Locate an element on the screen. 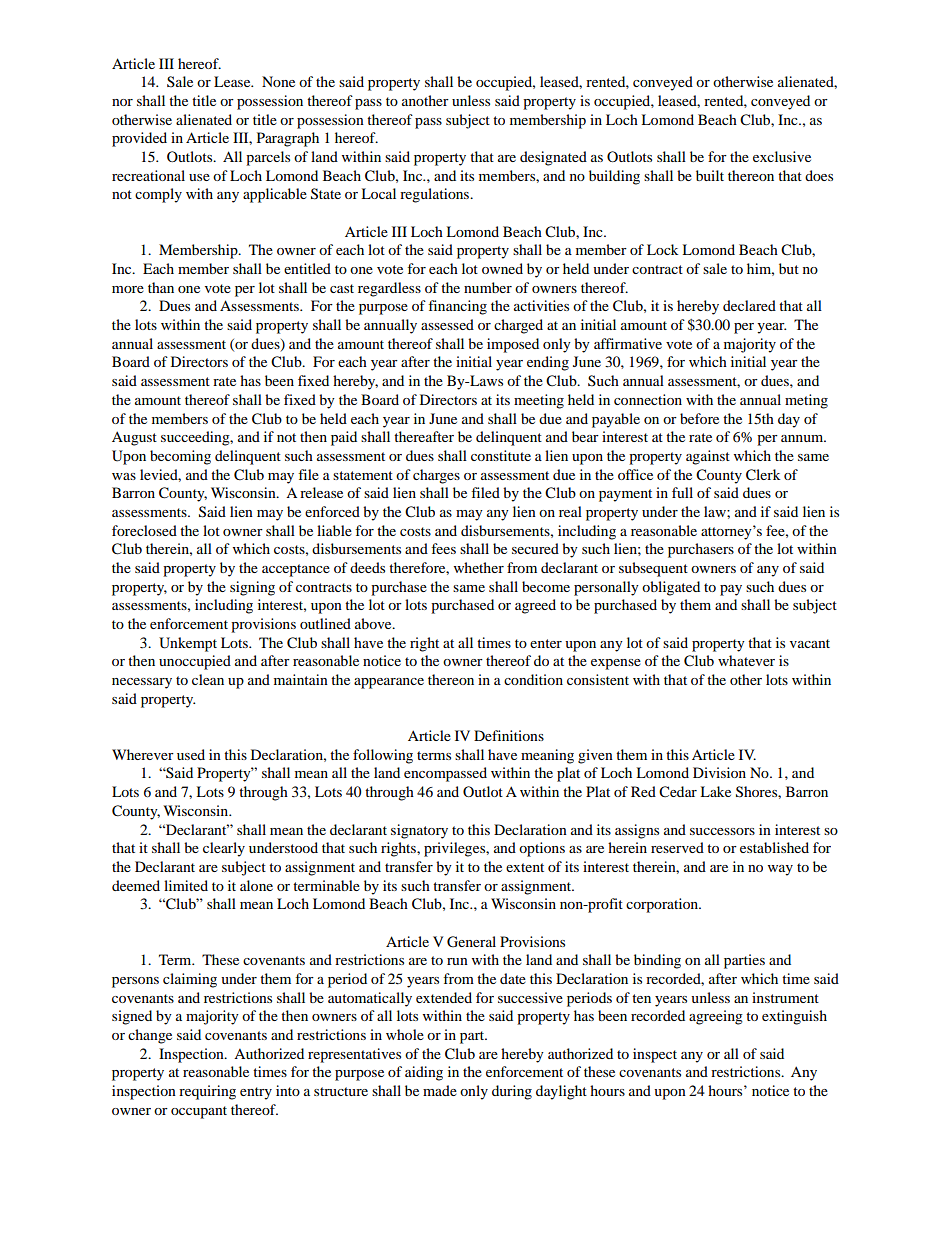  constitute is located at coordinates (501, 455).
